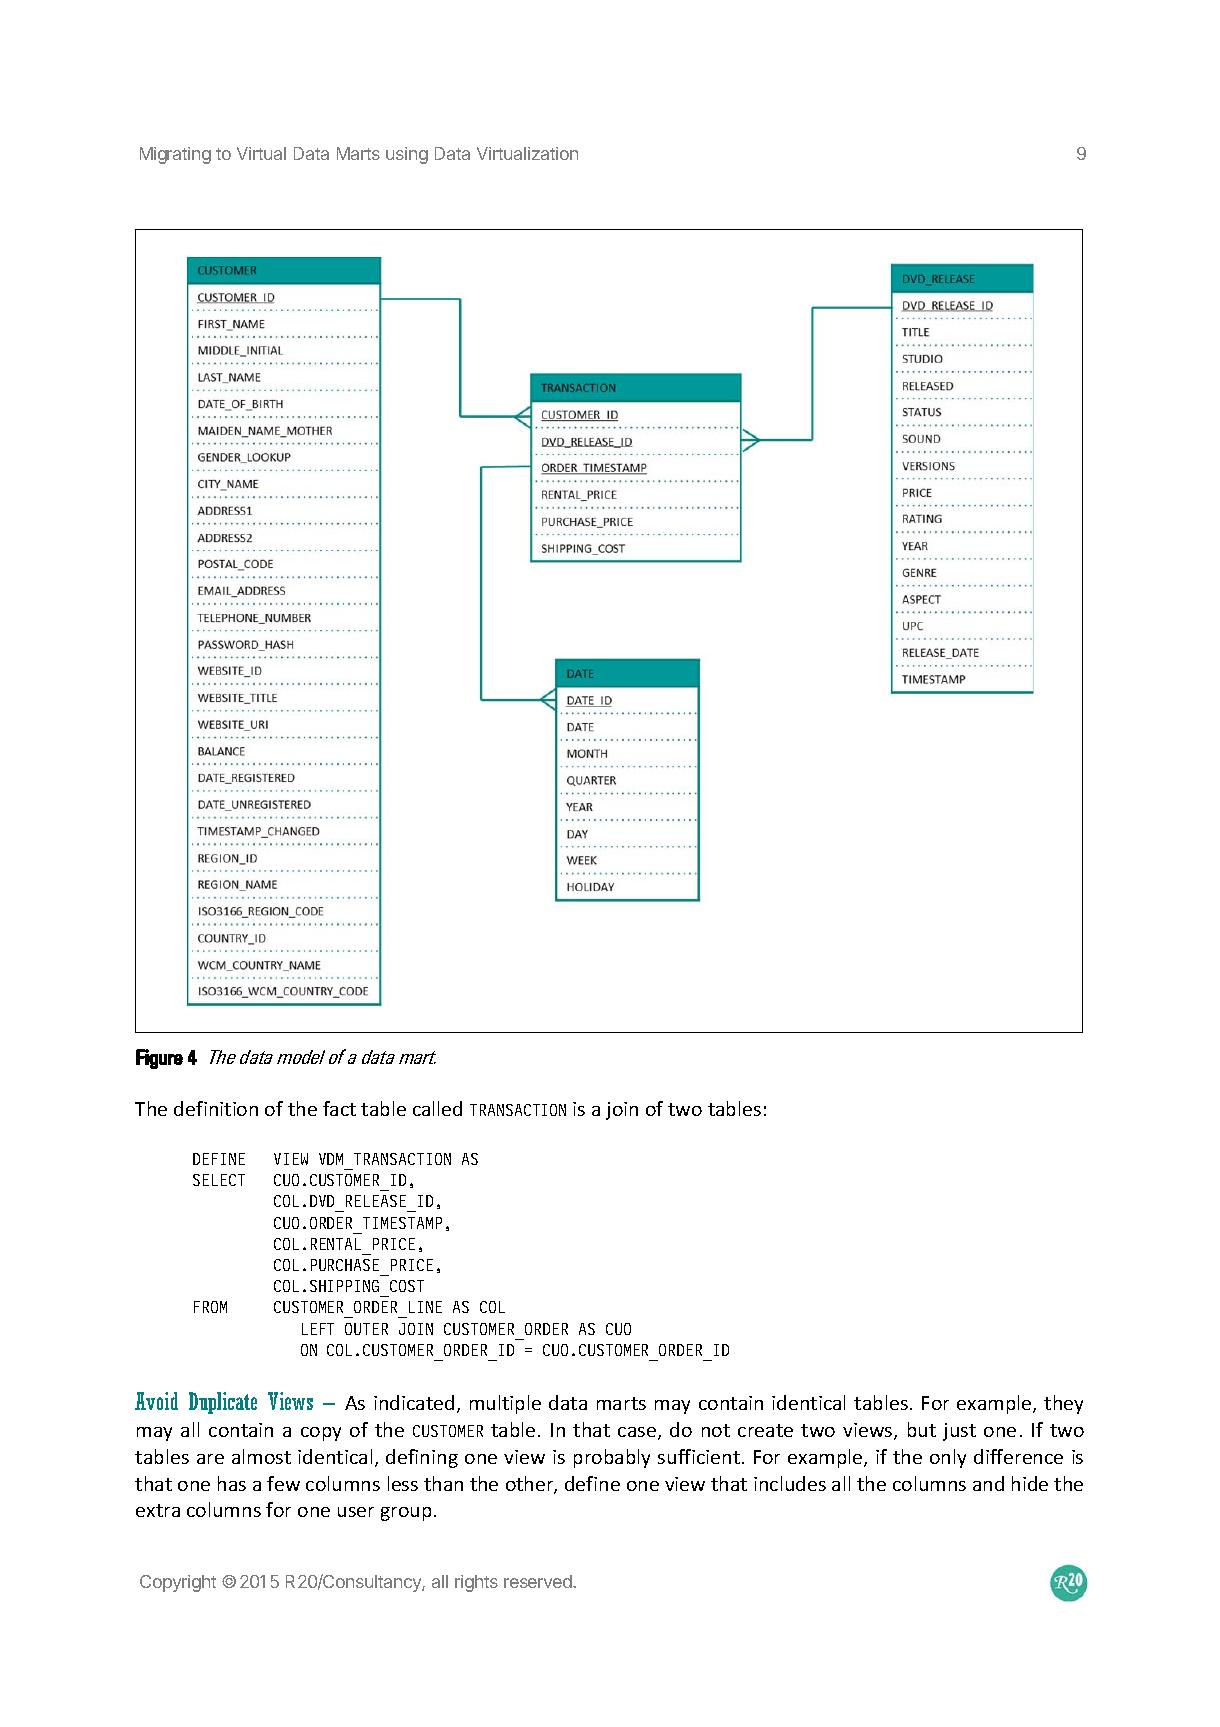 Image resolution: width=1220 pixels, height=1727 pixels. What do you see at coordinates (283, 1483) in the page?
I see `few` at bounding box center [283, 1483].
